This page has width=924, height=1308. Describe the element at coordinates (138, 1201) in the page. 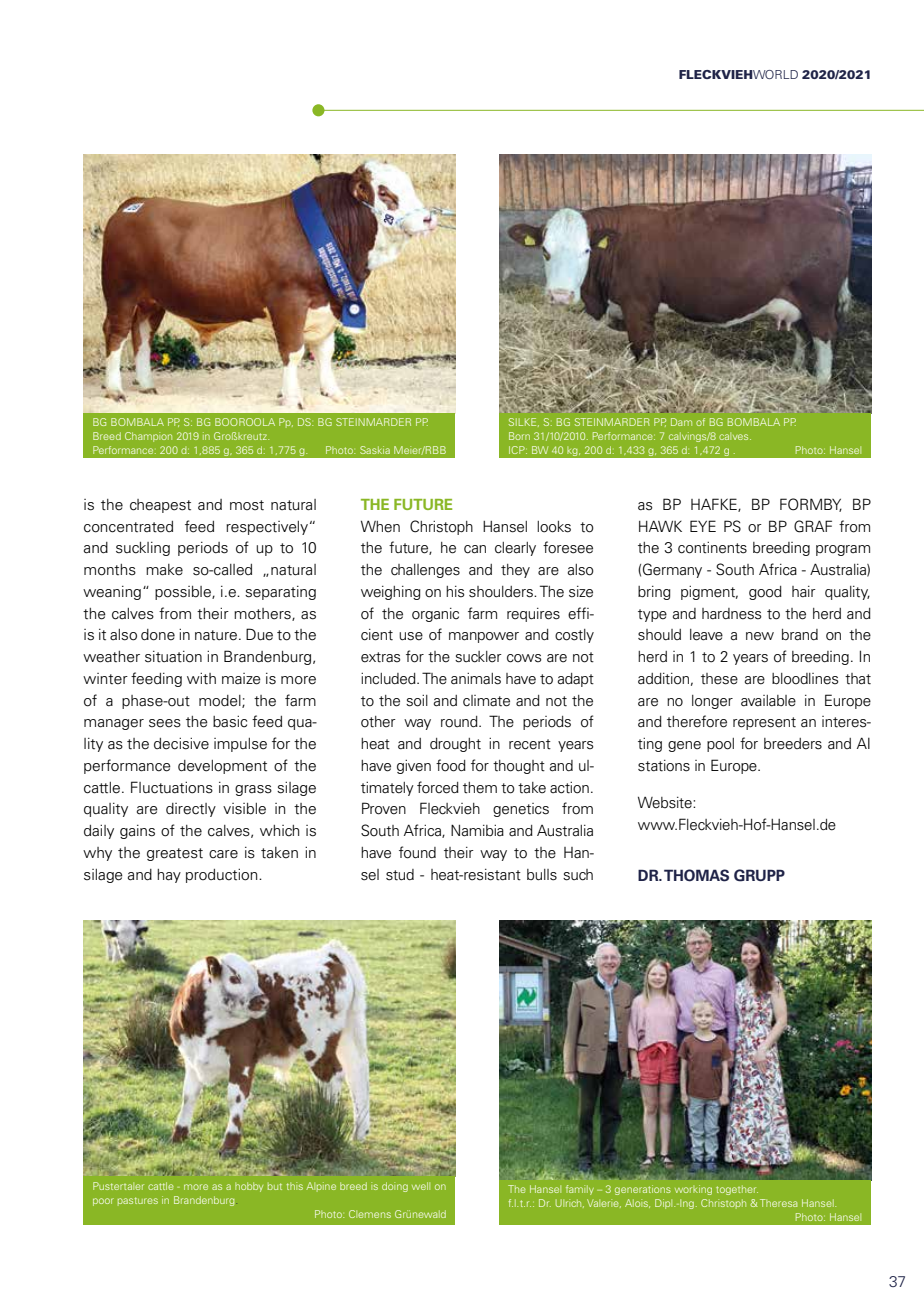

I see `pastures` at that location.
